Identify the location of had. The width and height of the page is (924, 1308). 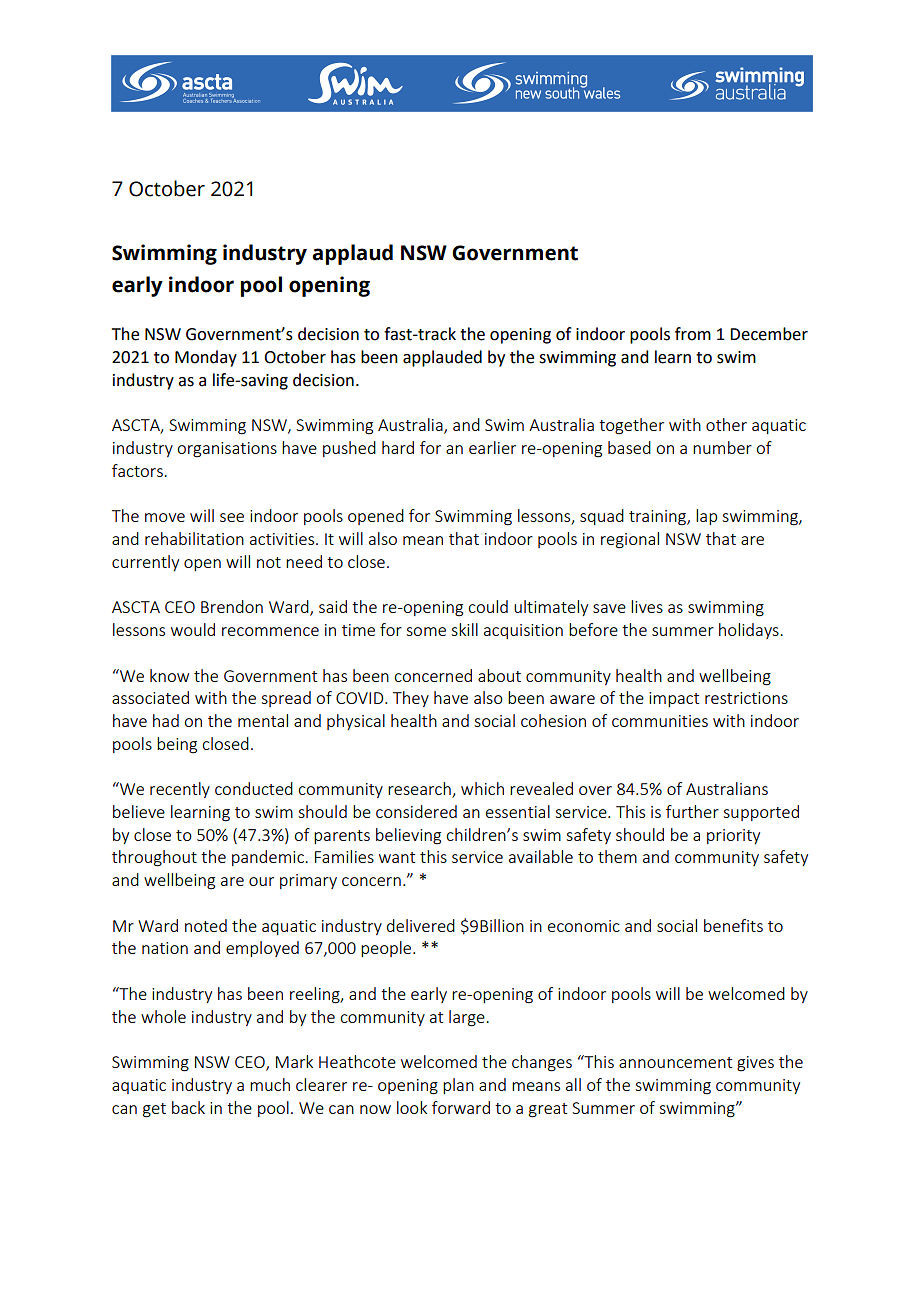
(166, 720).
